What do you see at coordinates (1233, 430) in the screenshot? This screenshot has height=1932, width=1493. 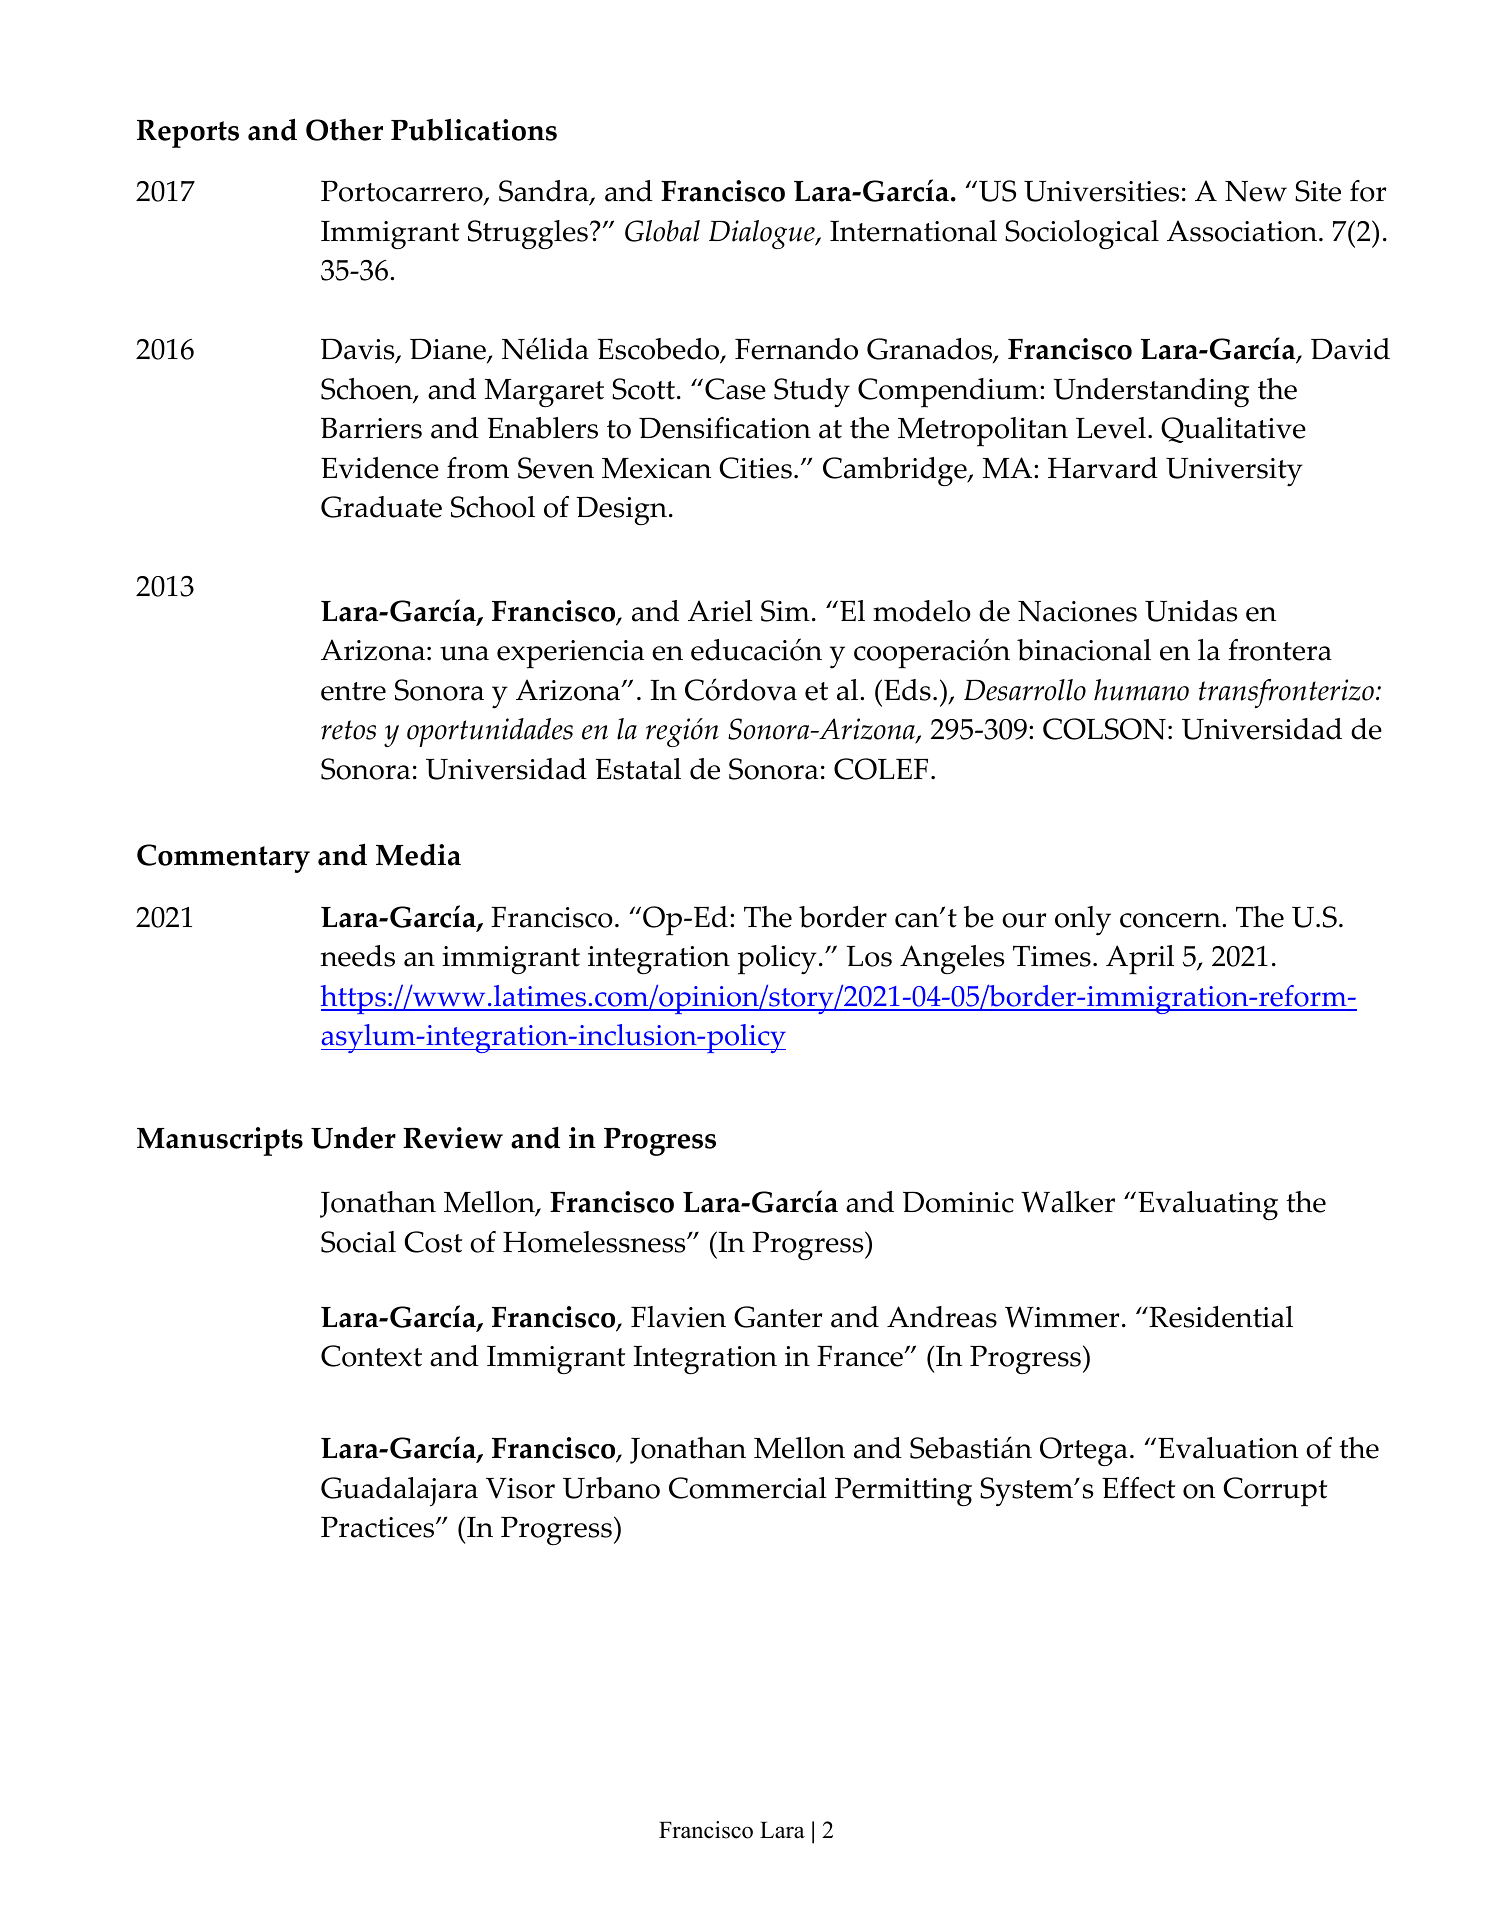 I see `Qualitative` at bounding box center [1233, 430].
